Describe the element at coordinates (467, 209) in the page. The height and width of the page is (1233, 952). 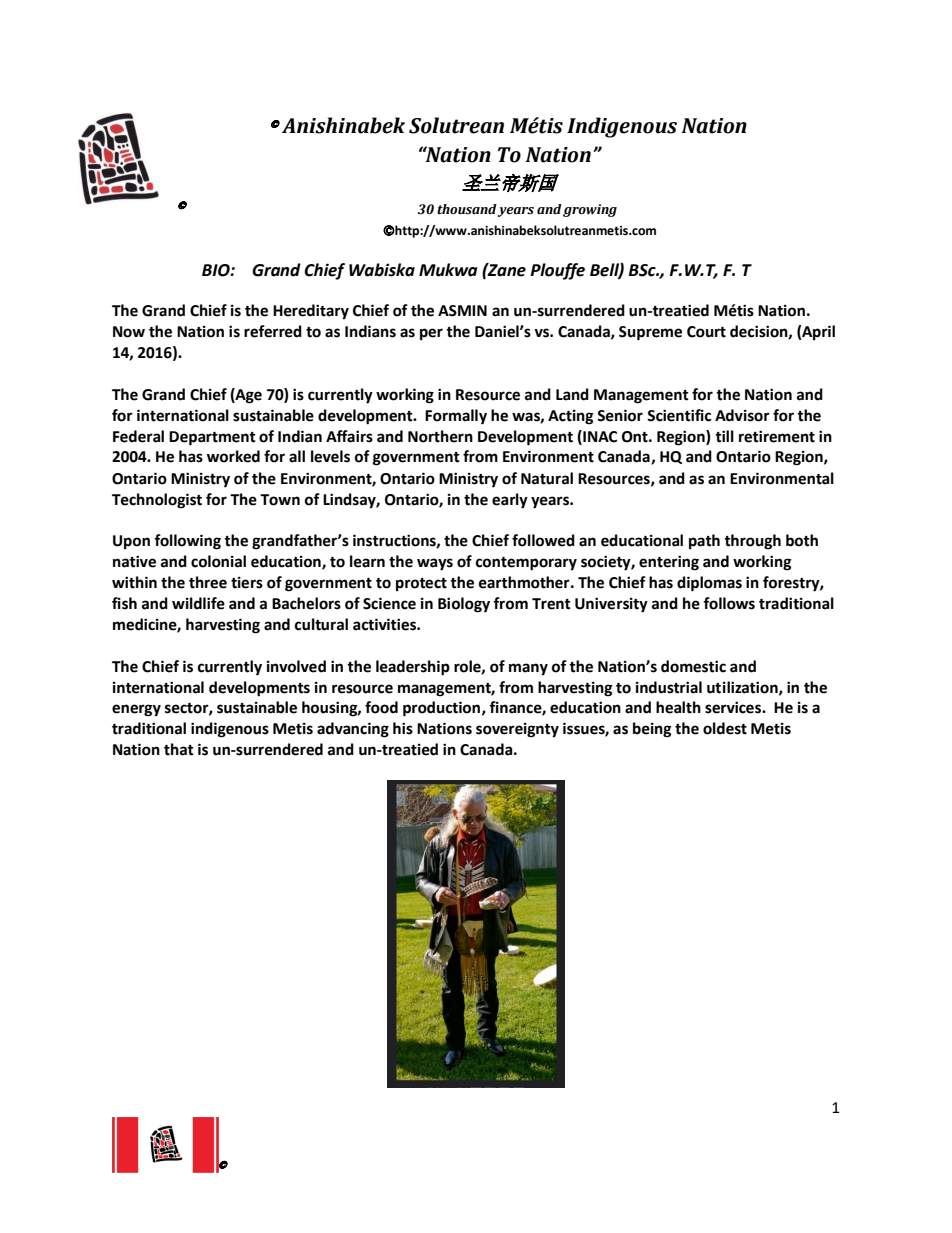
I see `thousand` at that location.
